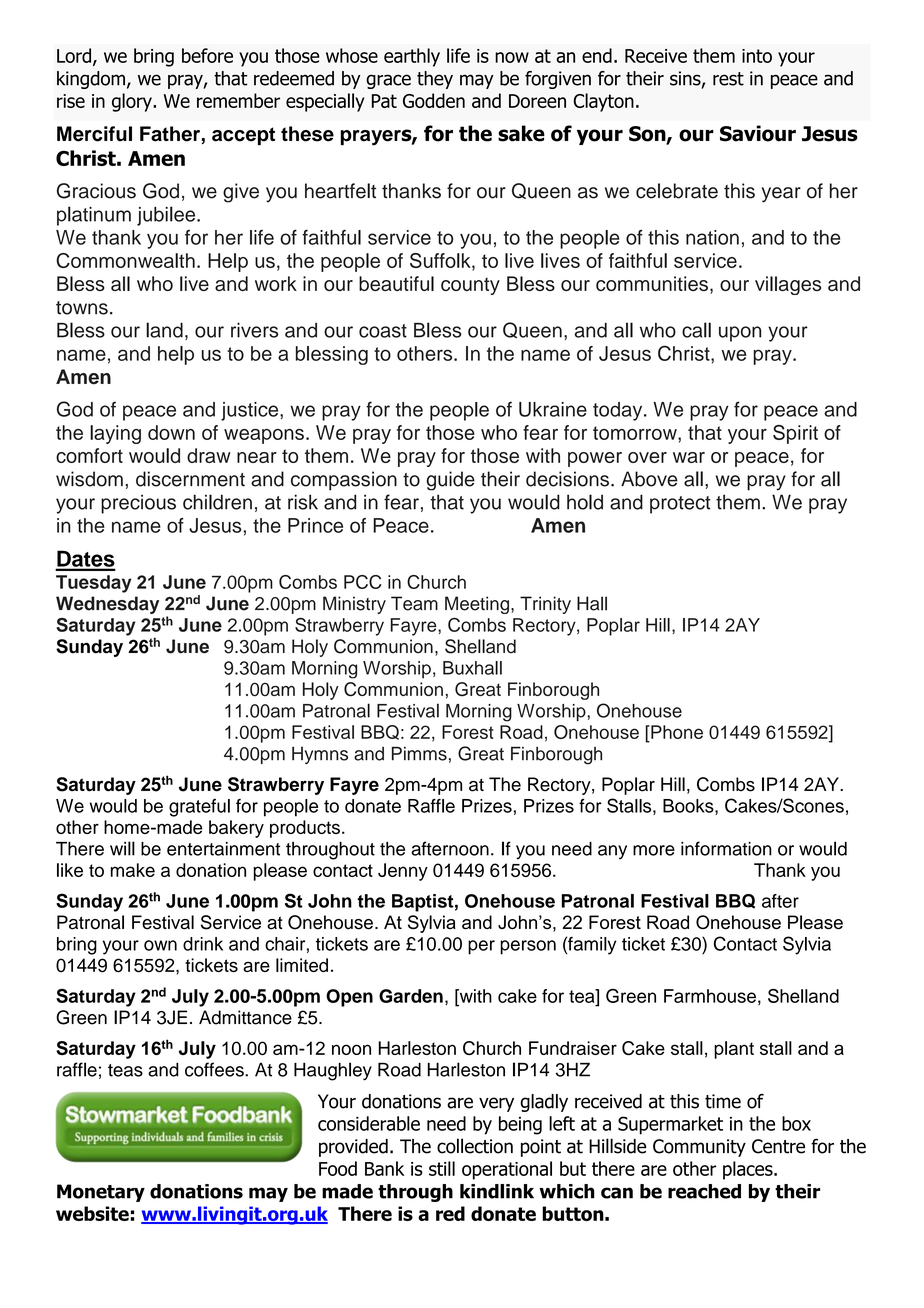 This screenshot has width=924, height=1308. Describe the element at coordinates (435, 80) in the screenshot. I see `they` at that location.
